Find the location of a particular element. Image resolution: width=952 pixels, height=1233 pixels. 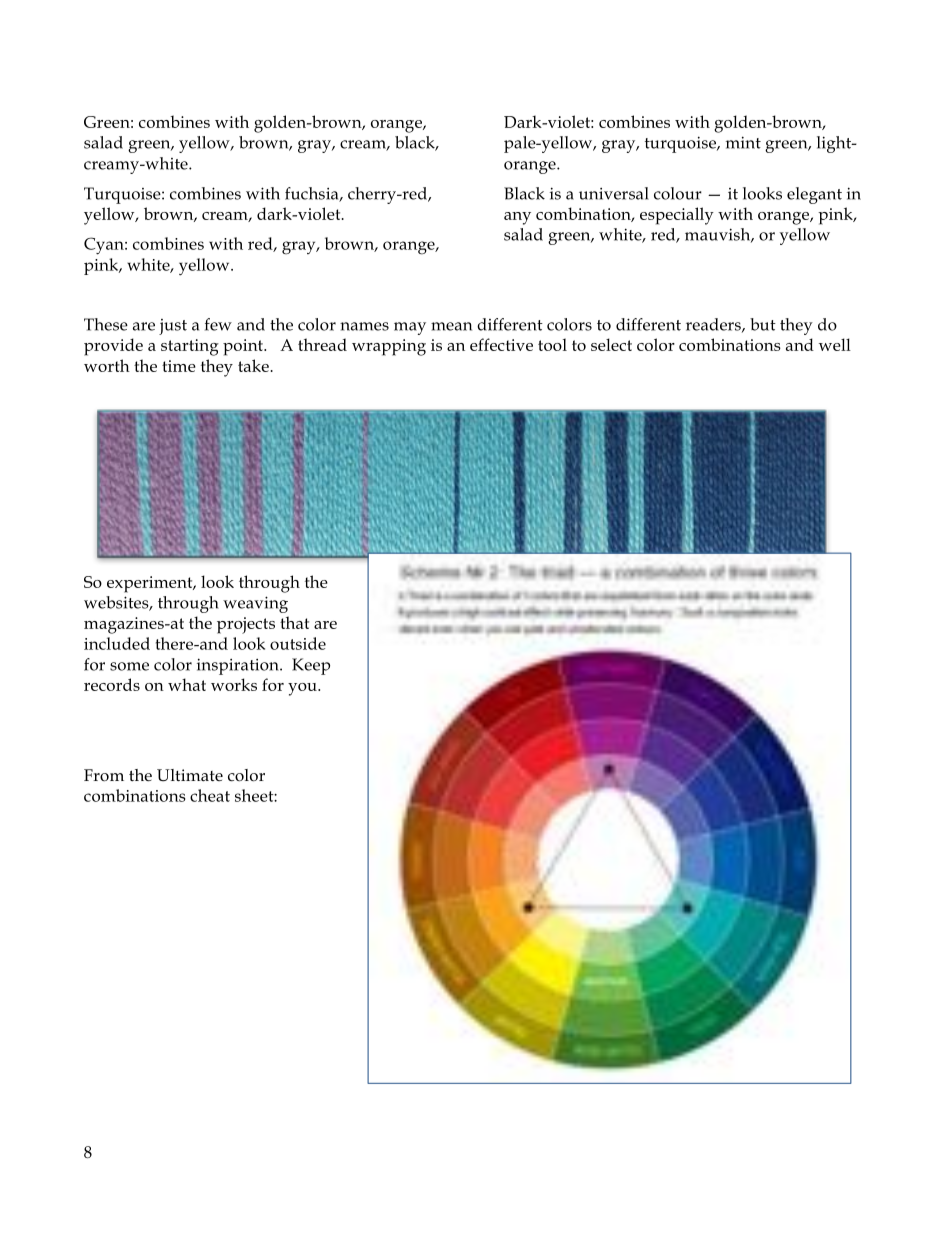

Ultimate is located at coordinates (190, 775).
